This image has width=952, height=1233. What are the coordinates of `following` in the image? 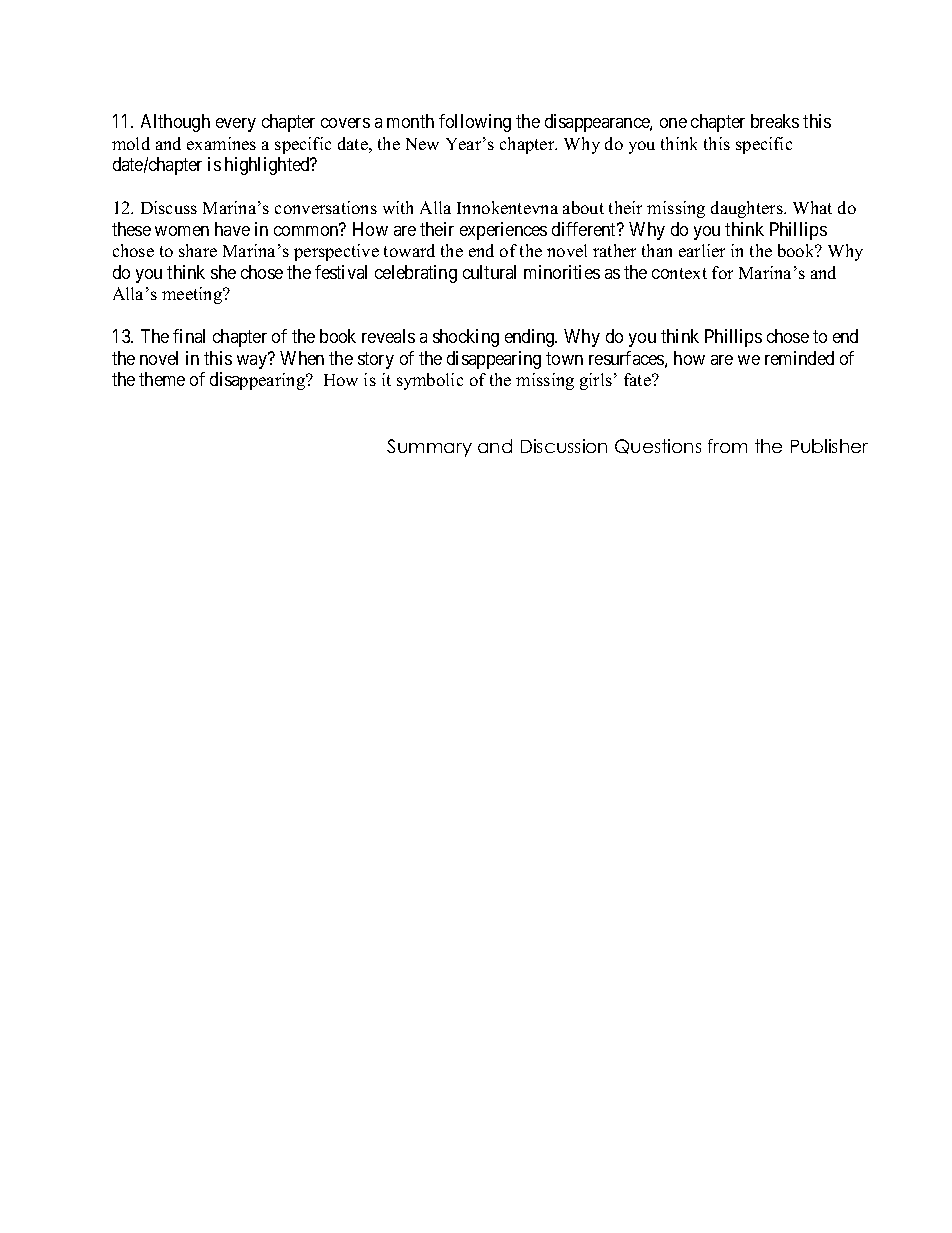 It's located at (475, 123).
